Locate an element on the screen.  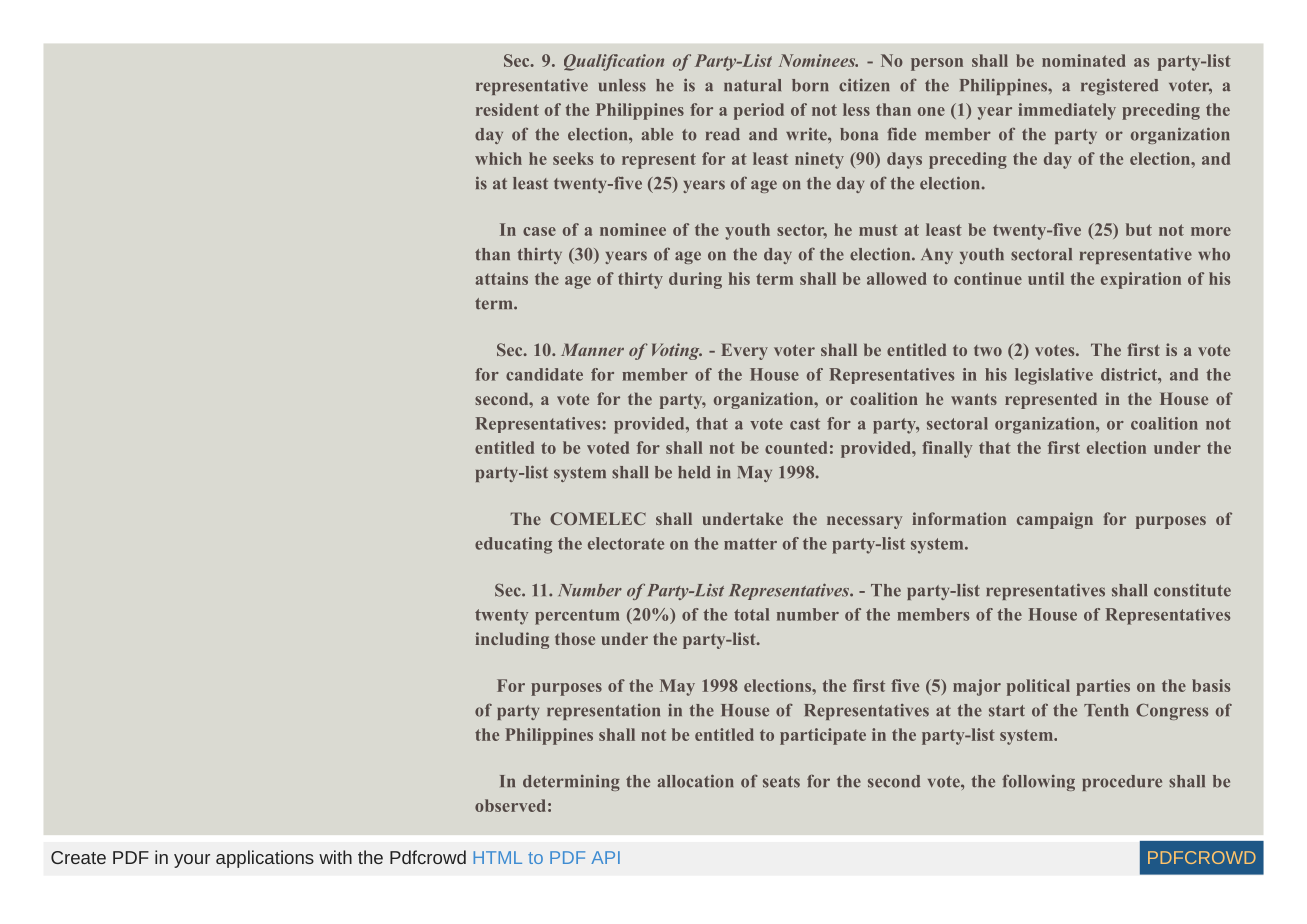
constitute is located at coordinates (1192, 590).
